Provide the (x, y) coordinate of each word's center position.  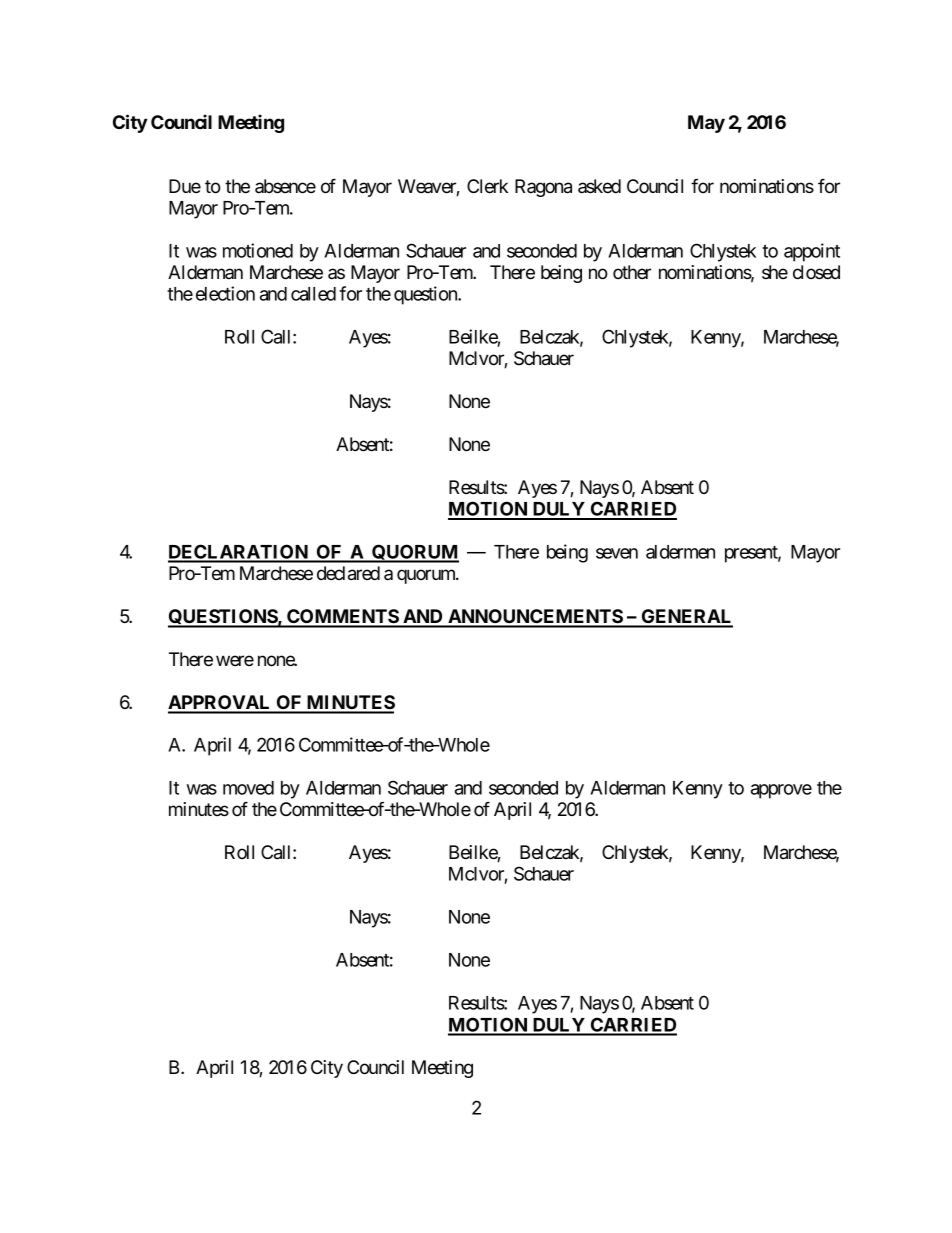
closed (816, 272)
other (632, 272)
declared (348, 573)
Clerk (487, 186)
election (225, 293)
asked (599, 186)
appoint (812, 252)
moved (248, 788)
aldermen (680, 552)
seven (617, 553)
